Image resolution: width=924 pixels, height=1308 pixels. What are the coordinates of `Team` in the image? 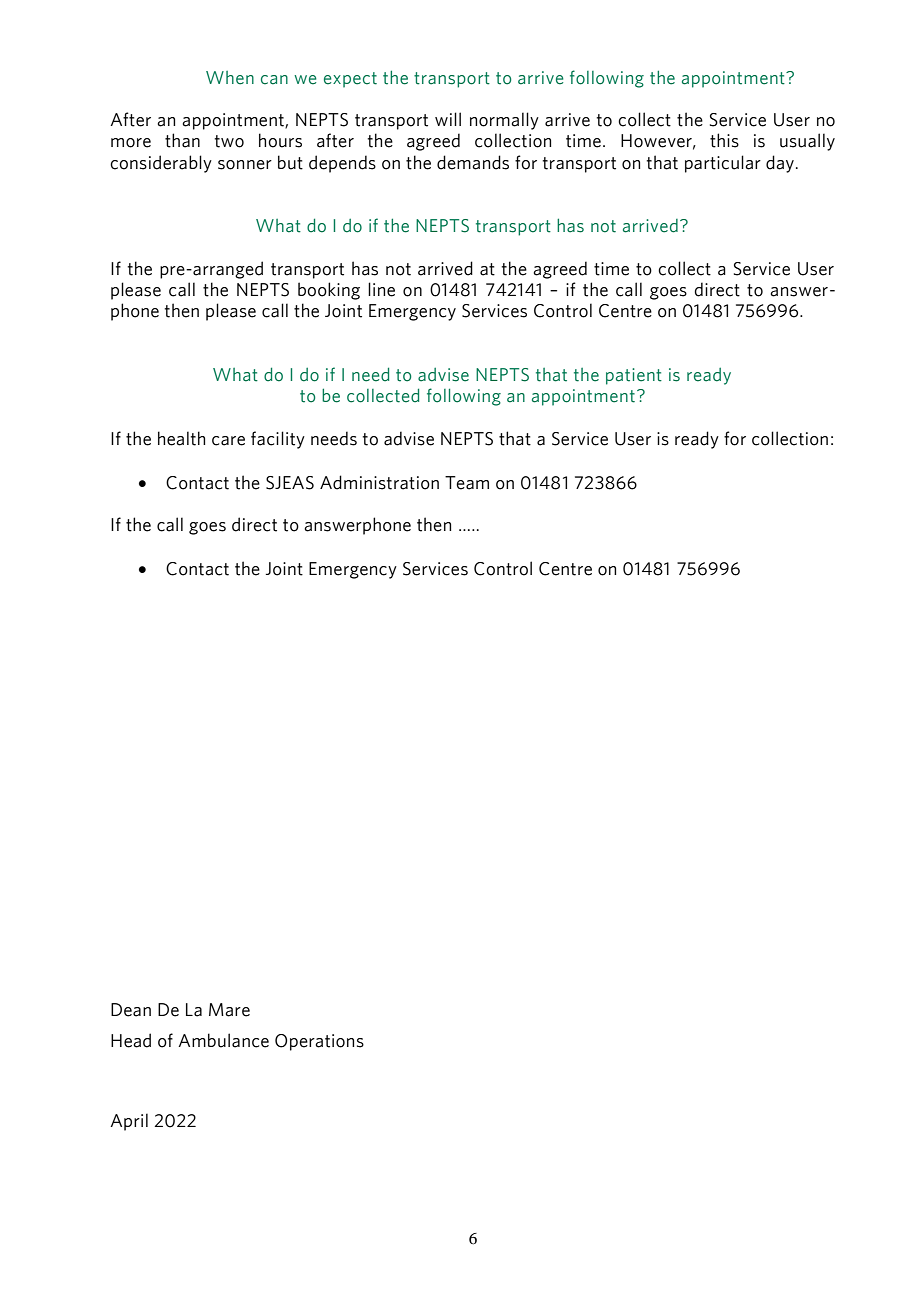 It's located at (467, 483).
